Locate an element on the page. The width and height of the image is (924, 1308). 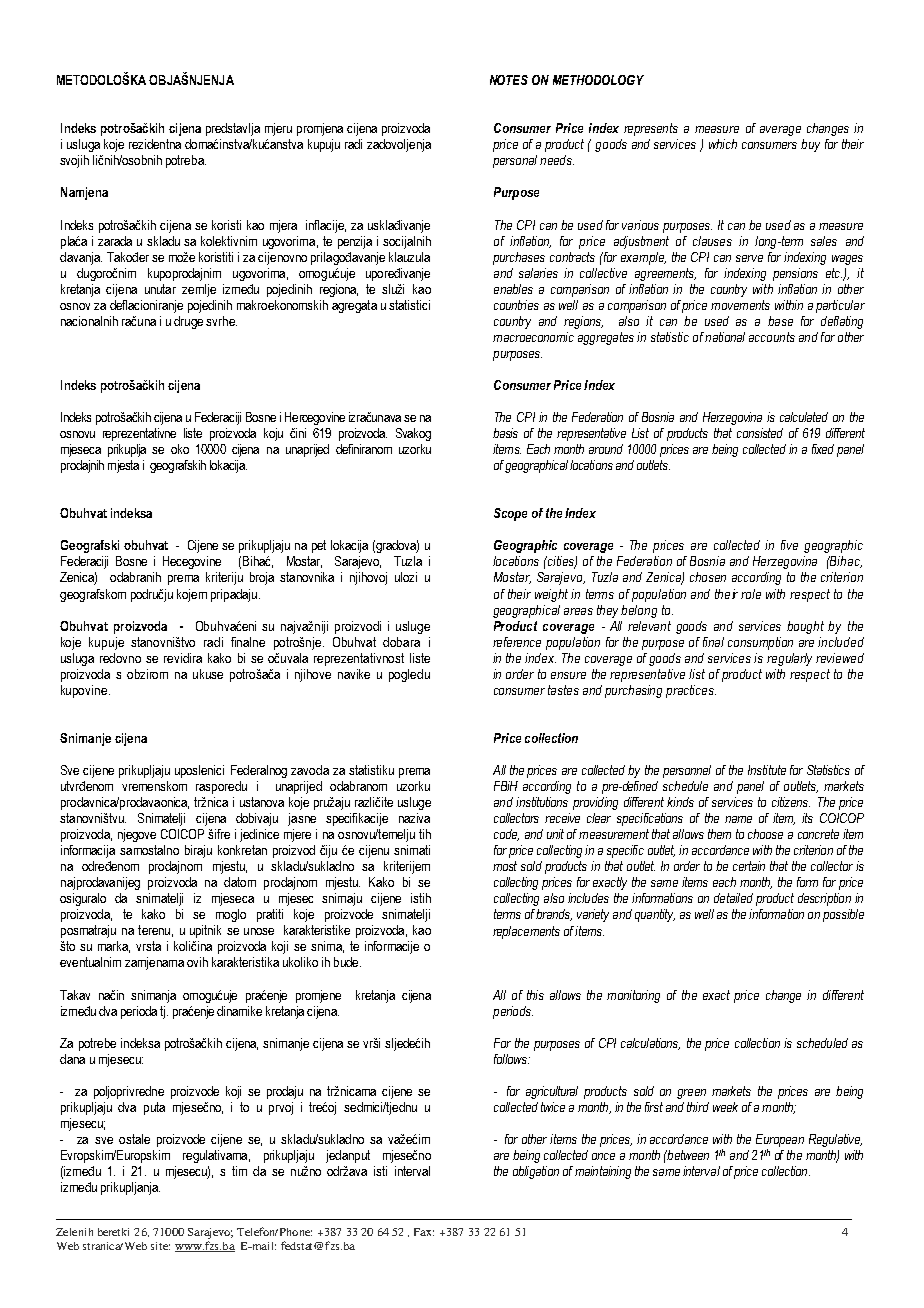
NOTES is located at coordinates (509, 80).
